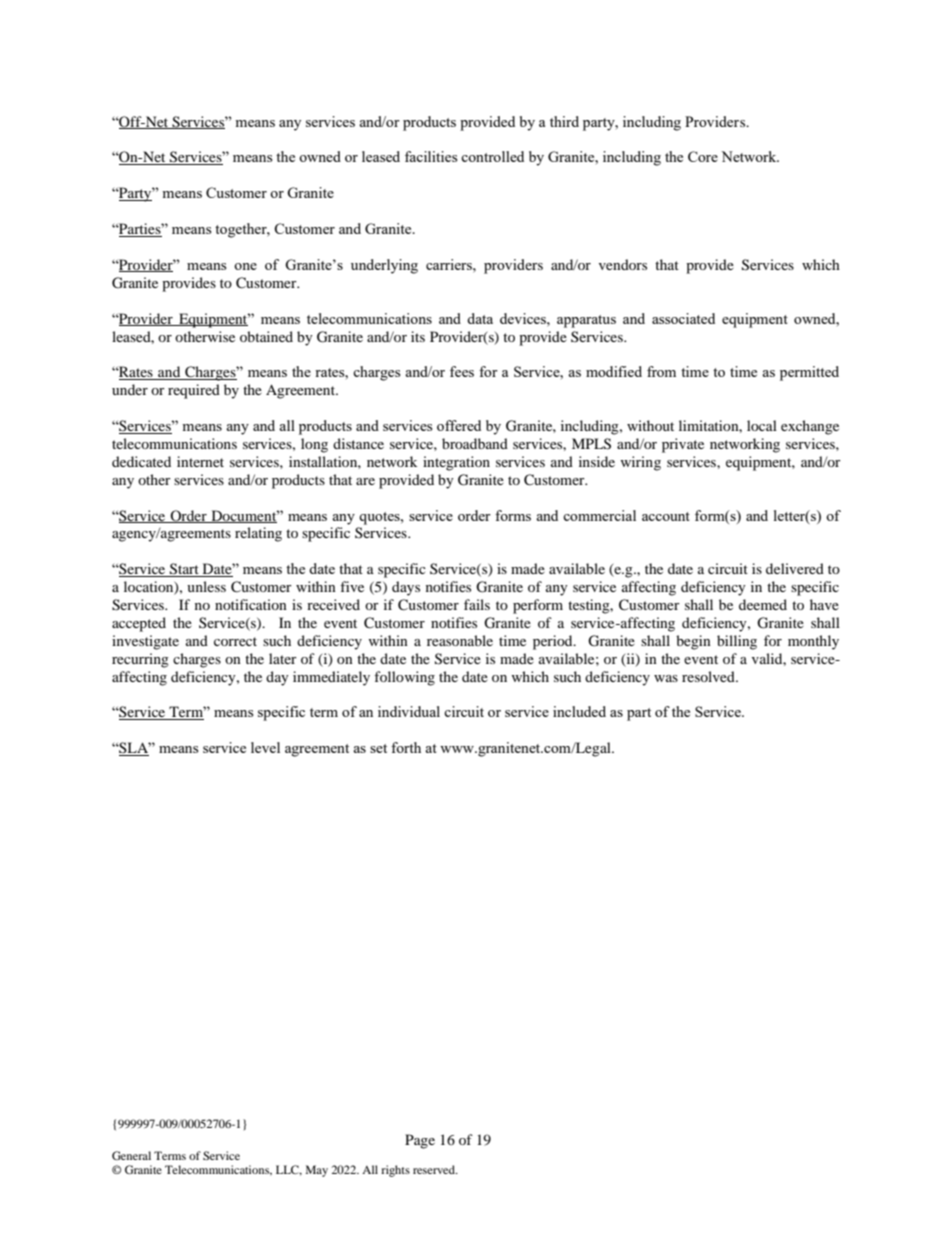 This screenshot has width=952, height=1233. What do you see at coordinates (703, 156) in the screenshot?
I see `Core` at bounding box center [703, 156].
